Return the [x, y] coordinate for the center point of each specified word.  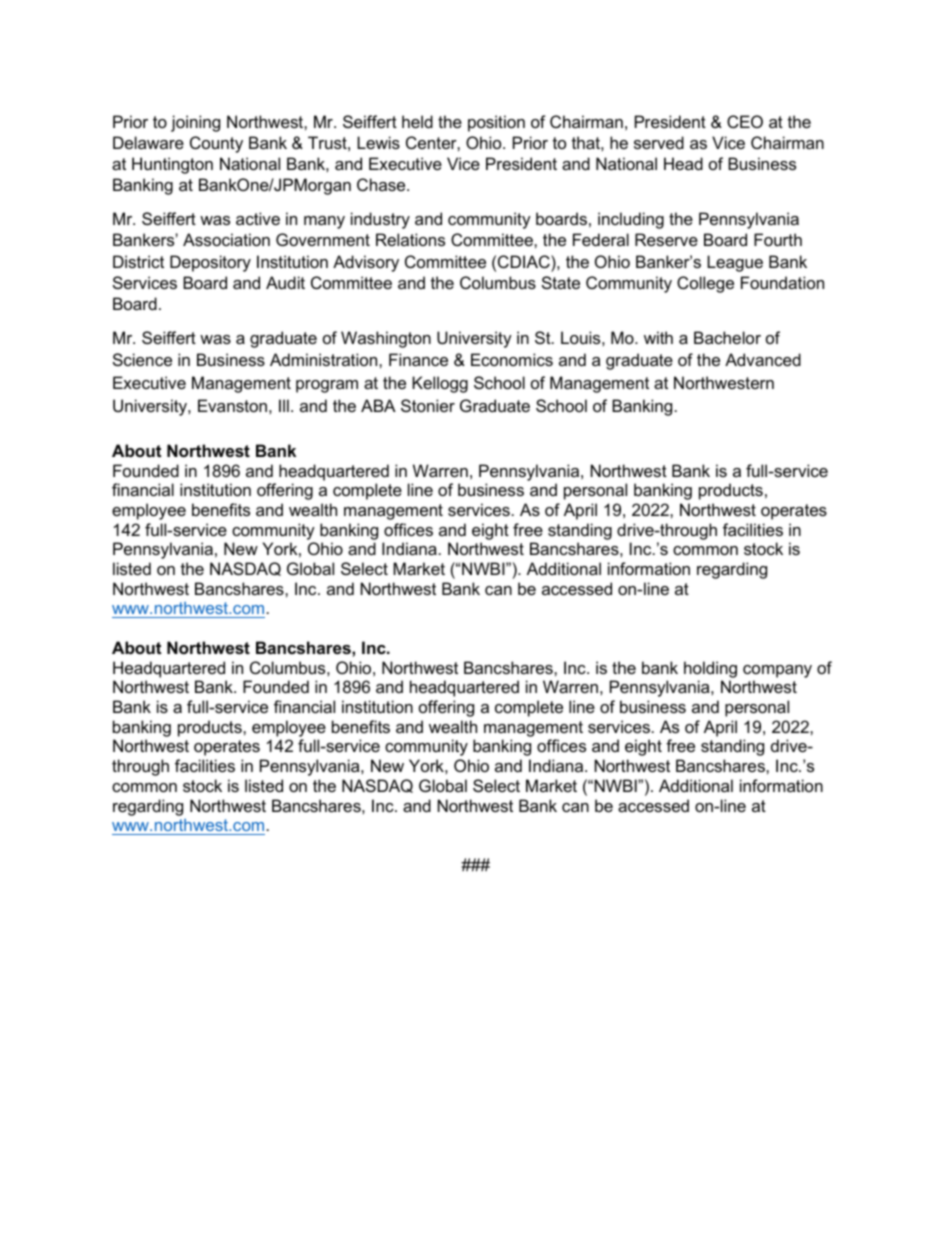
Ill [284, 405]
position [496, 123]
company [777, 671]
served [659, 142]
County [216, 144]
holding [710, 669]
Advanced [763, 359]
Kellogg [440, 384]
